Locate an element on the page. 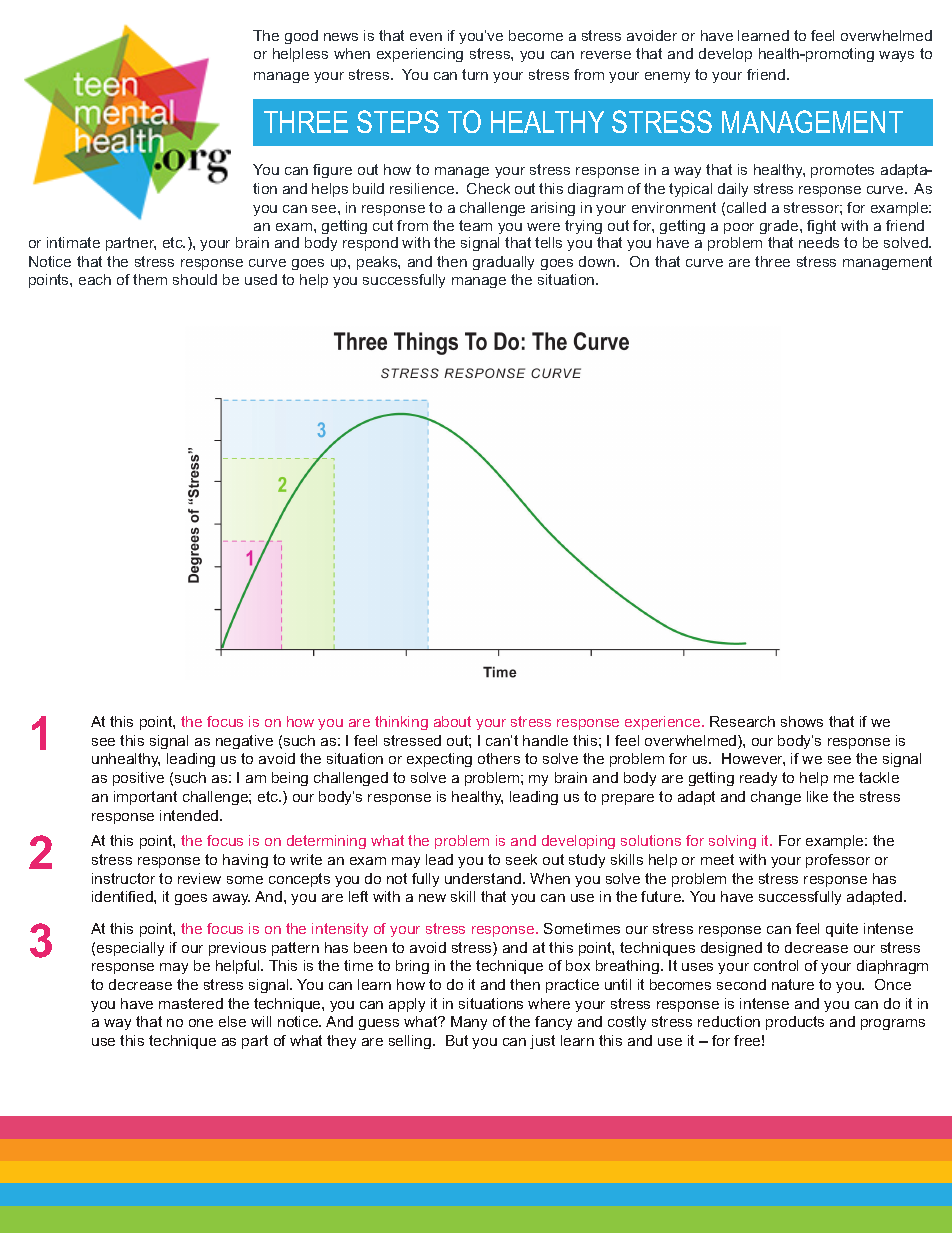 The height and width of the image is (1233, 952). ways is located at coordinates (896, 56).
